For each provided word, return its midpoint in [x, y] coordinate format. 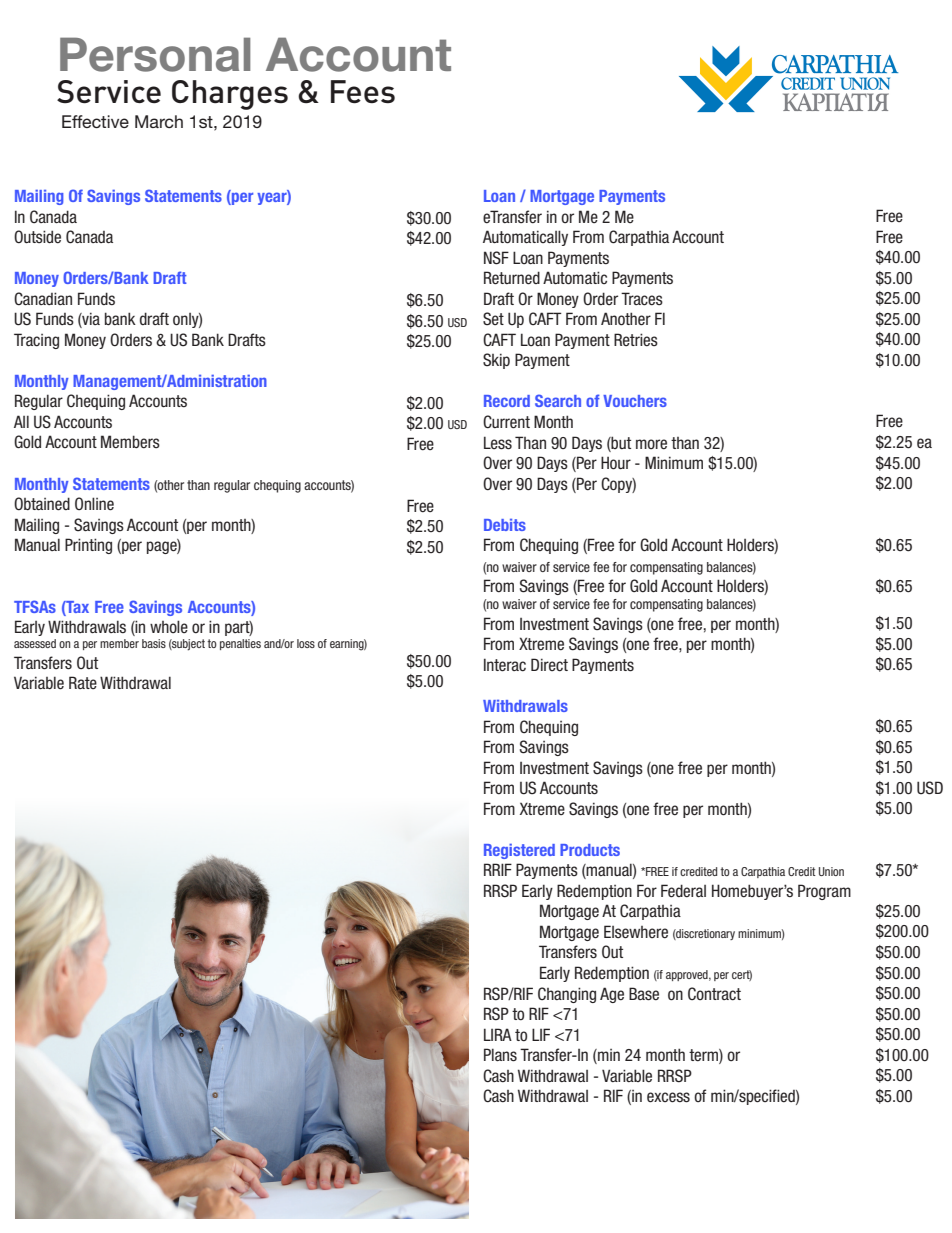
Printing [88, 546]
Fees [363, 91]
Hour [616, 463]
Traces [642, 299]
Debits [505, 525]
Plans [500, 1055]
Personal [155, 54]
